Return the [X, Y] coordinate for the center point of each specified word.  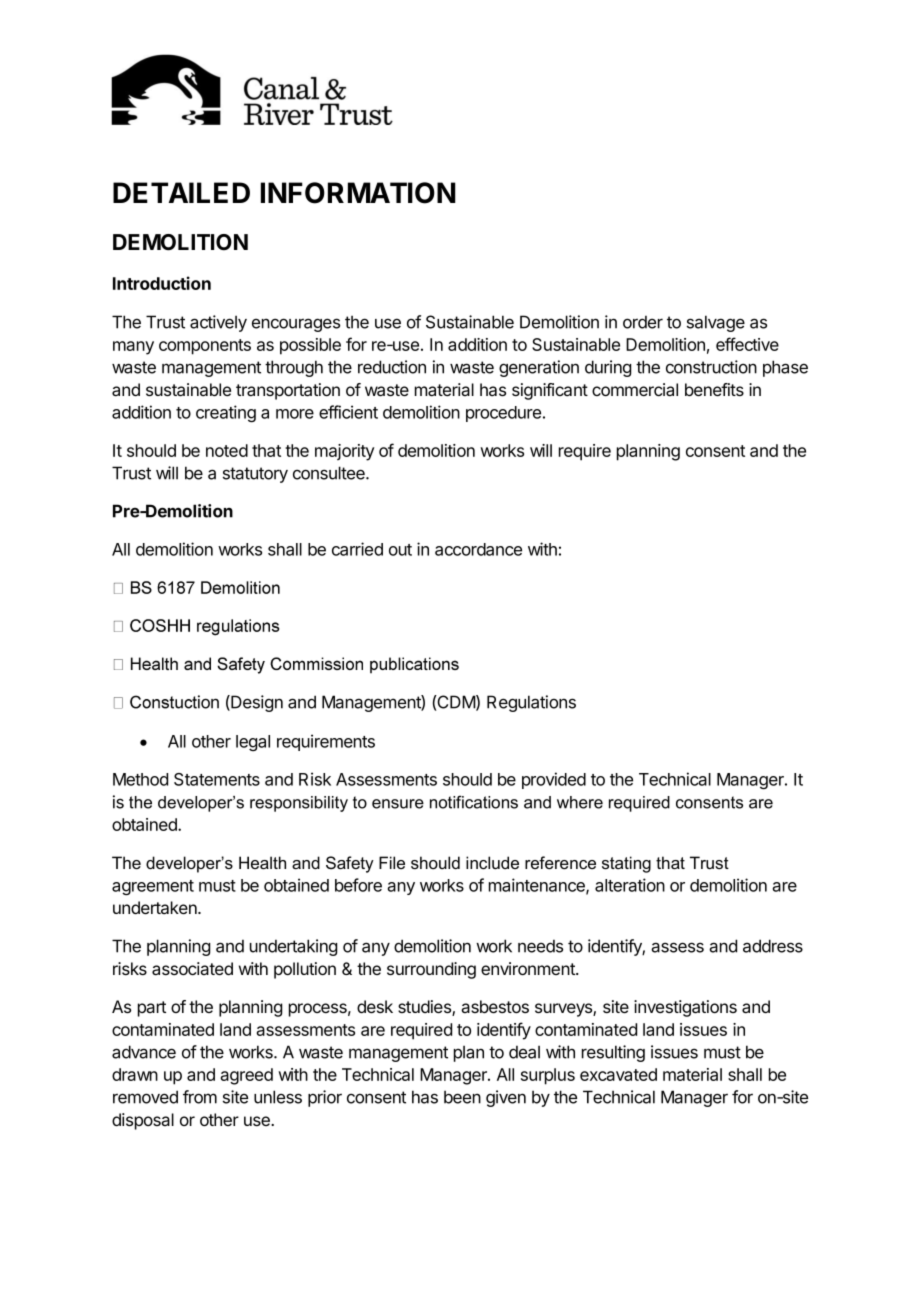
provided [554, 780]
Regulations [531, 703]
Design [256, 703]
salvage [716, 323]
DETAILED [181, 192]
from [200, 1097]
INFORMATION [358, 193]
